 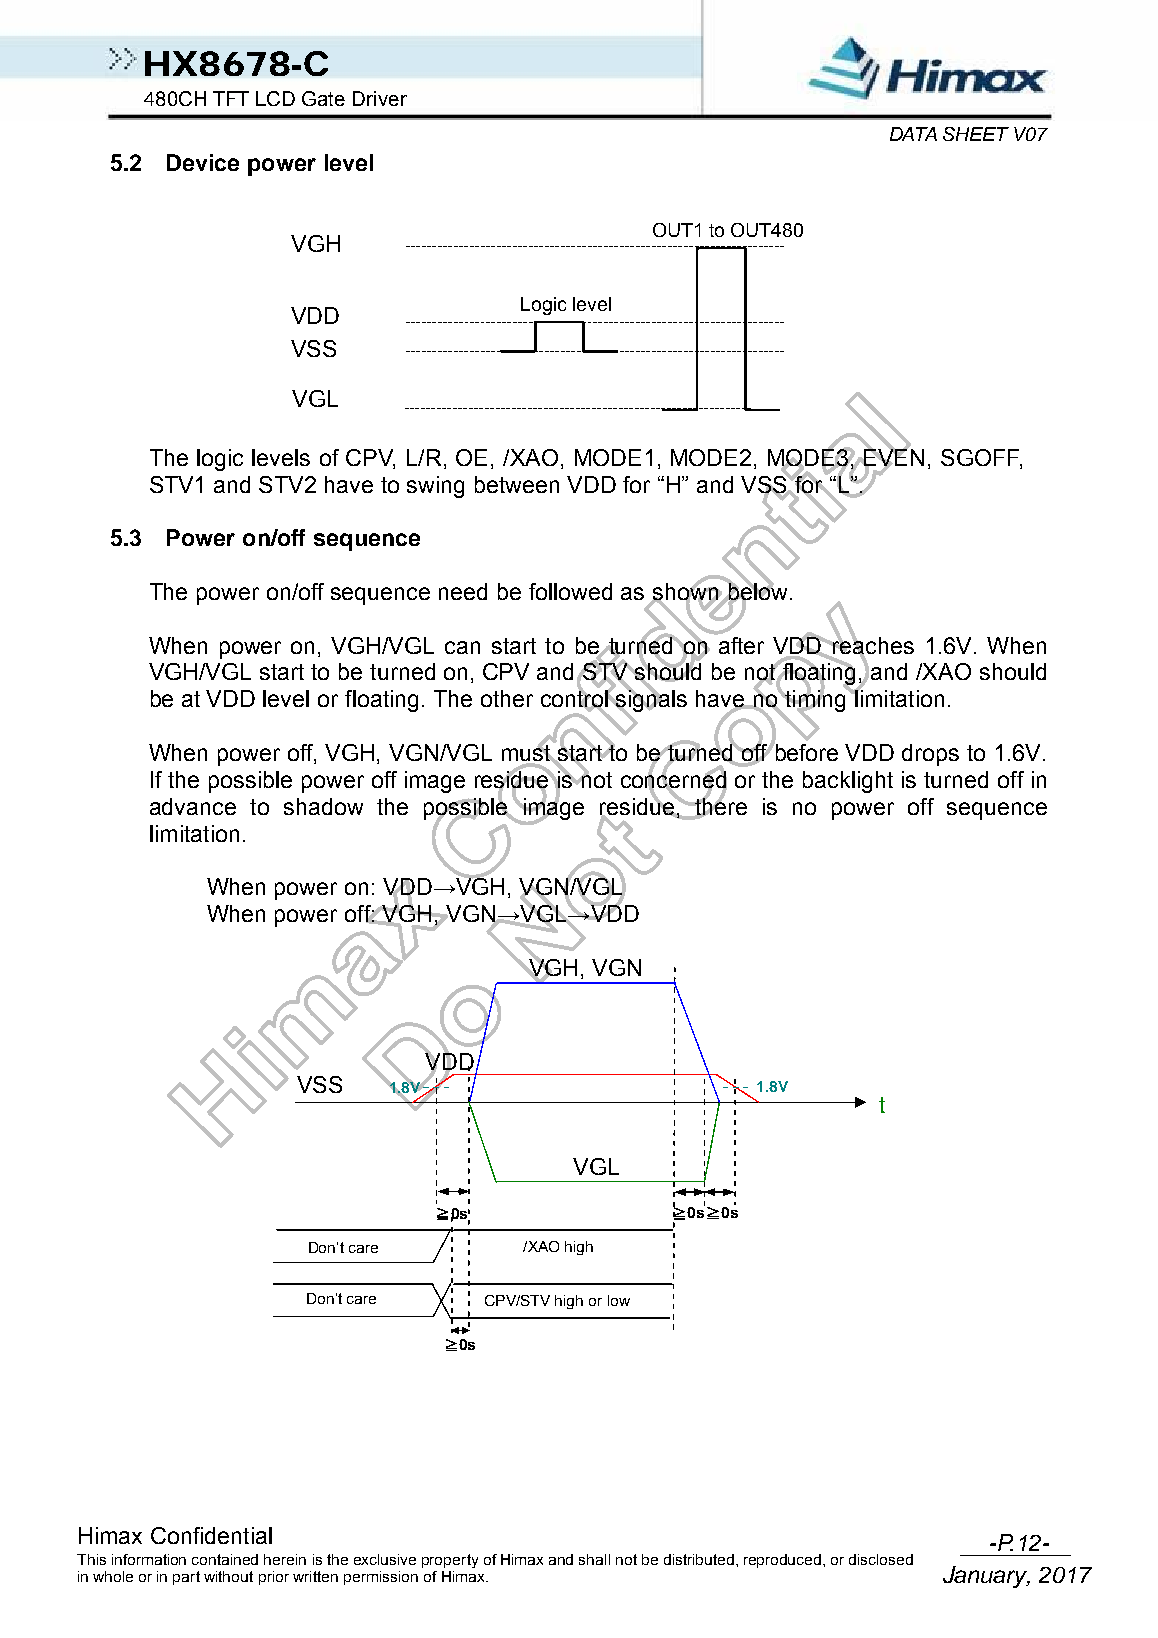 I want to click on Confidential, so click(x=211, y=1535).
